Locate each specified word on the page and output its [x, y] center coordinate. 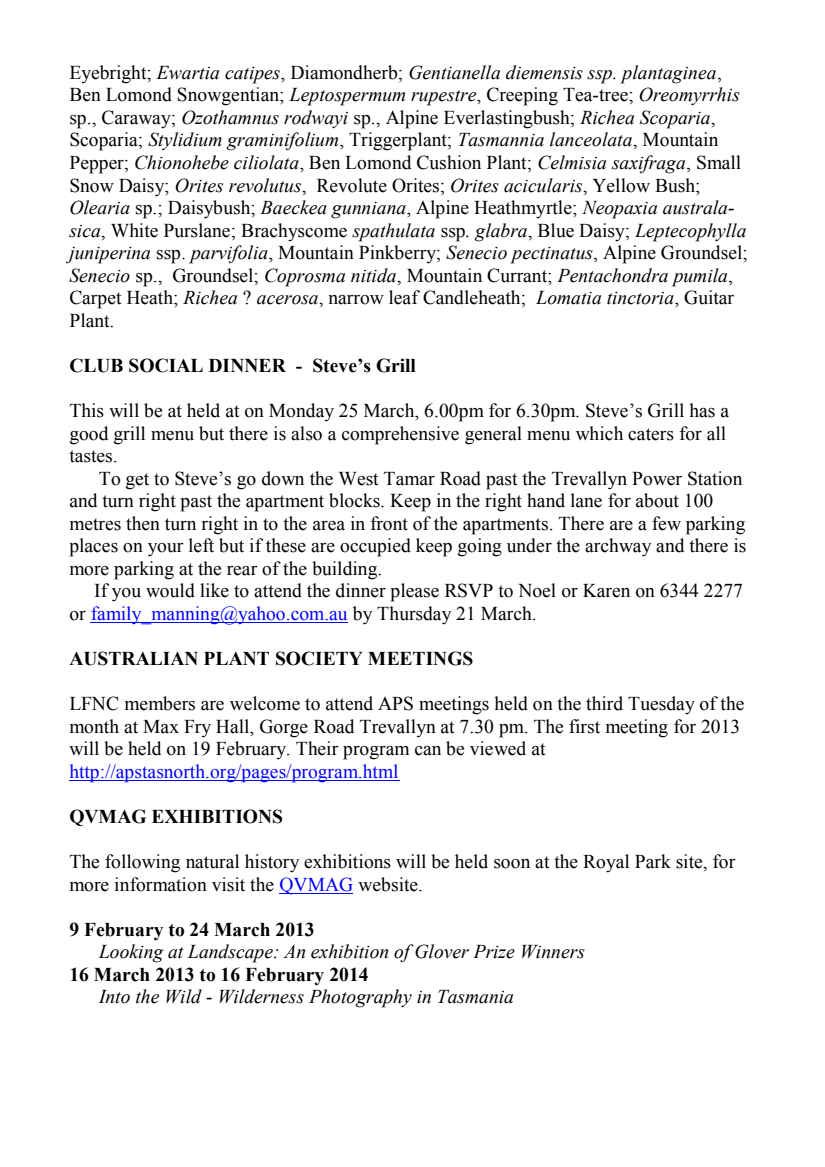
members [160, 703]
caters [651, 434]
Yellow [621, 185]
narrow [356, 300]
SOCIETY [319, 658]
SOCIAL [166, 365]
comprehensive [400, 435]
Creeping [522, 96]
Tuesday [661, 705]
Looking [131, 953]
